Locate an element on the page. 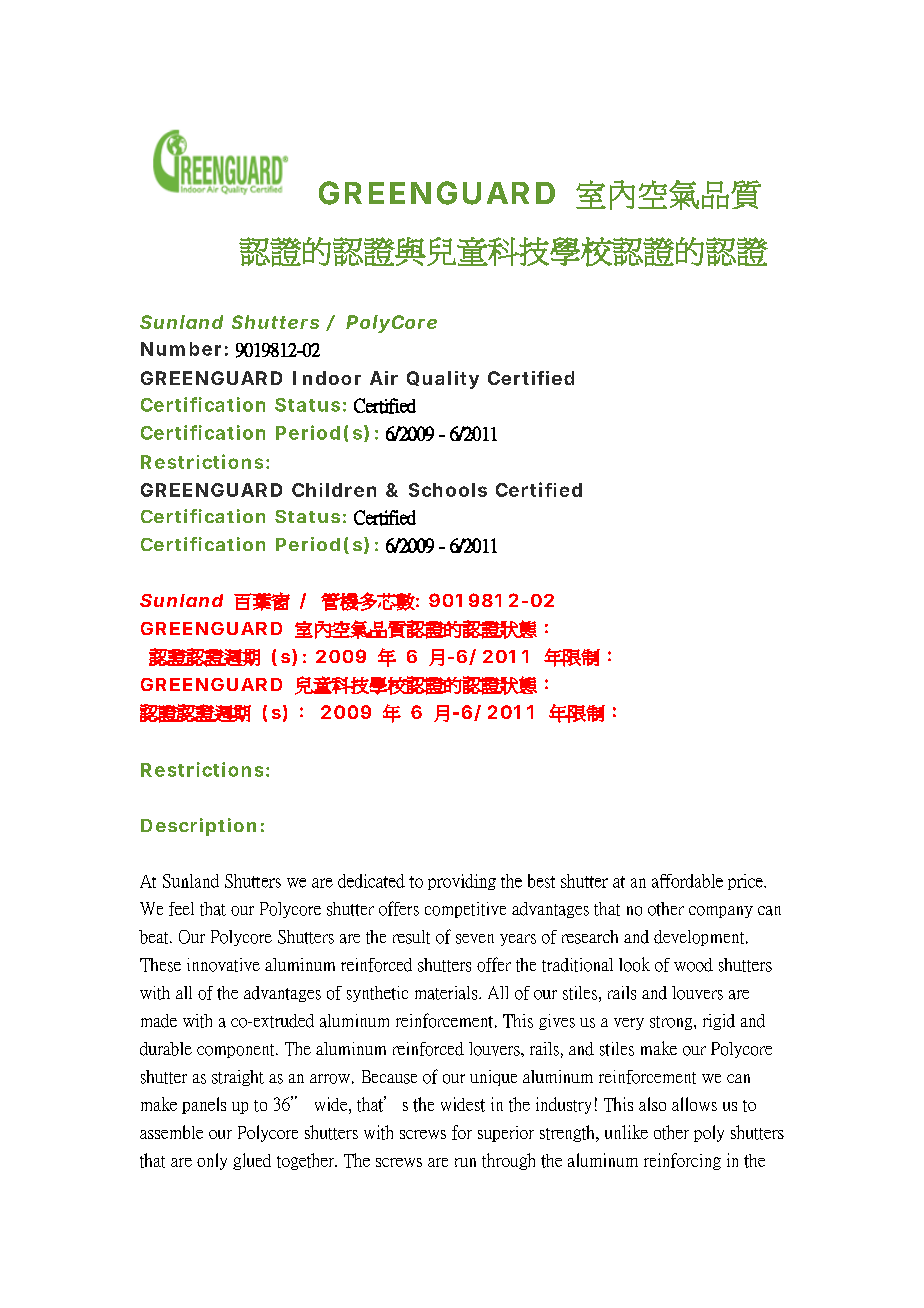 Image resolution: width=924 pixels, height=1308 pixels. Number is located at coordinates (181, 349).
